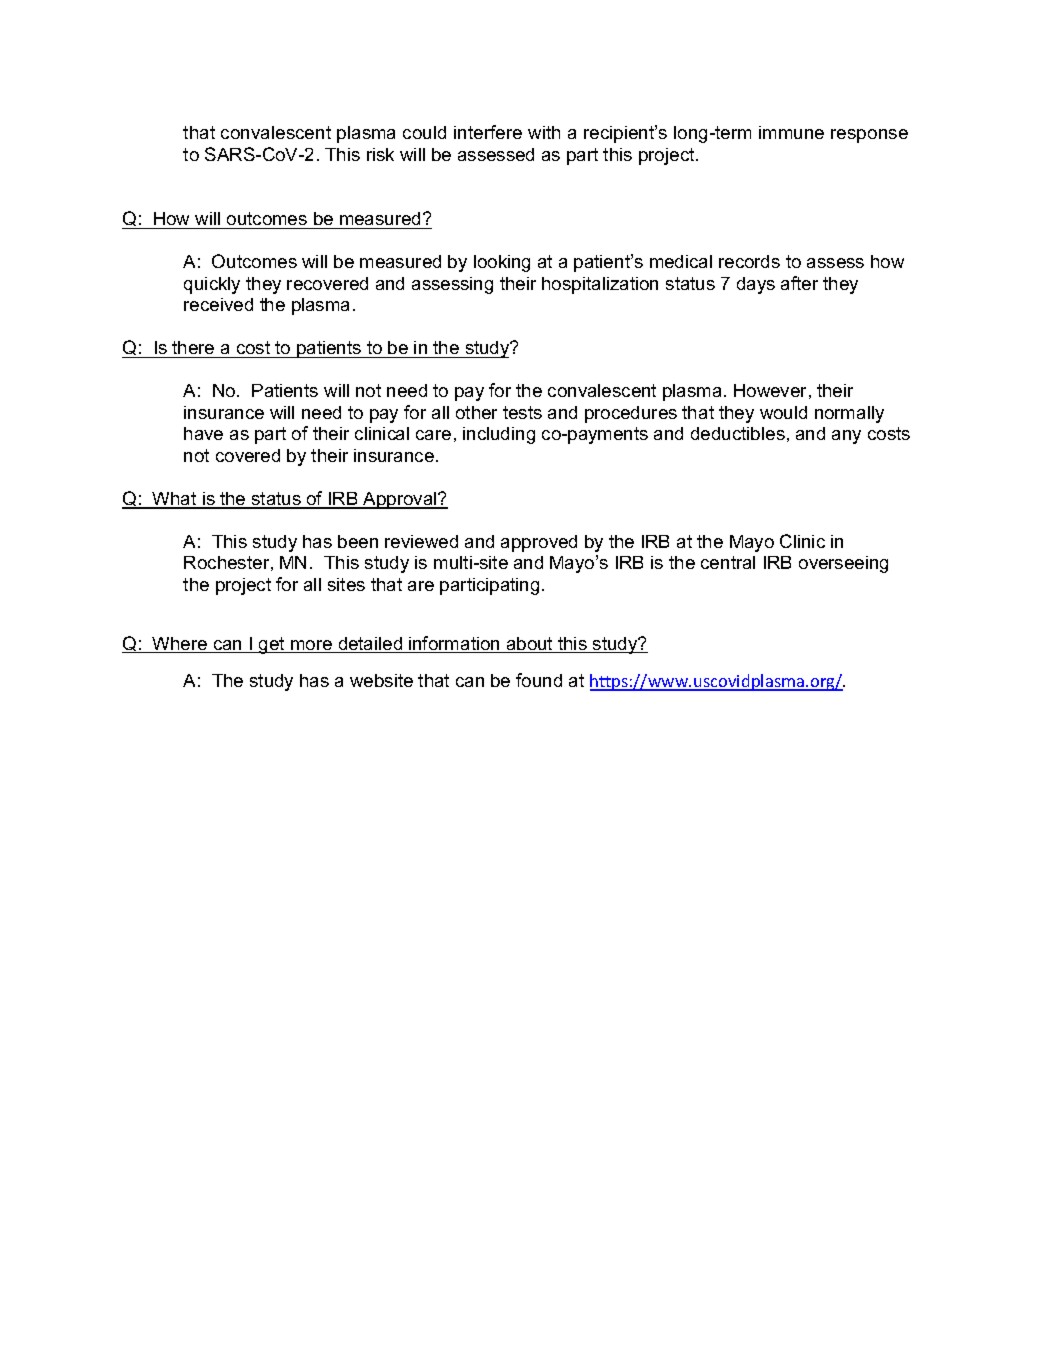 The image size is (1041, 1347). What do you see at coordinates (544, 132) in the screenshot?
I see `with` at bounding box center [544, 132].
